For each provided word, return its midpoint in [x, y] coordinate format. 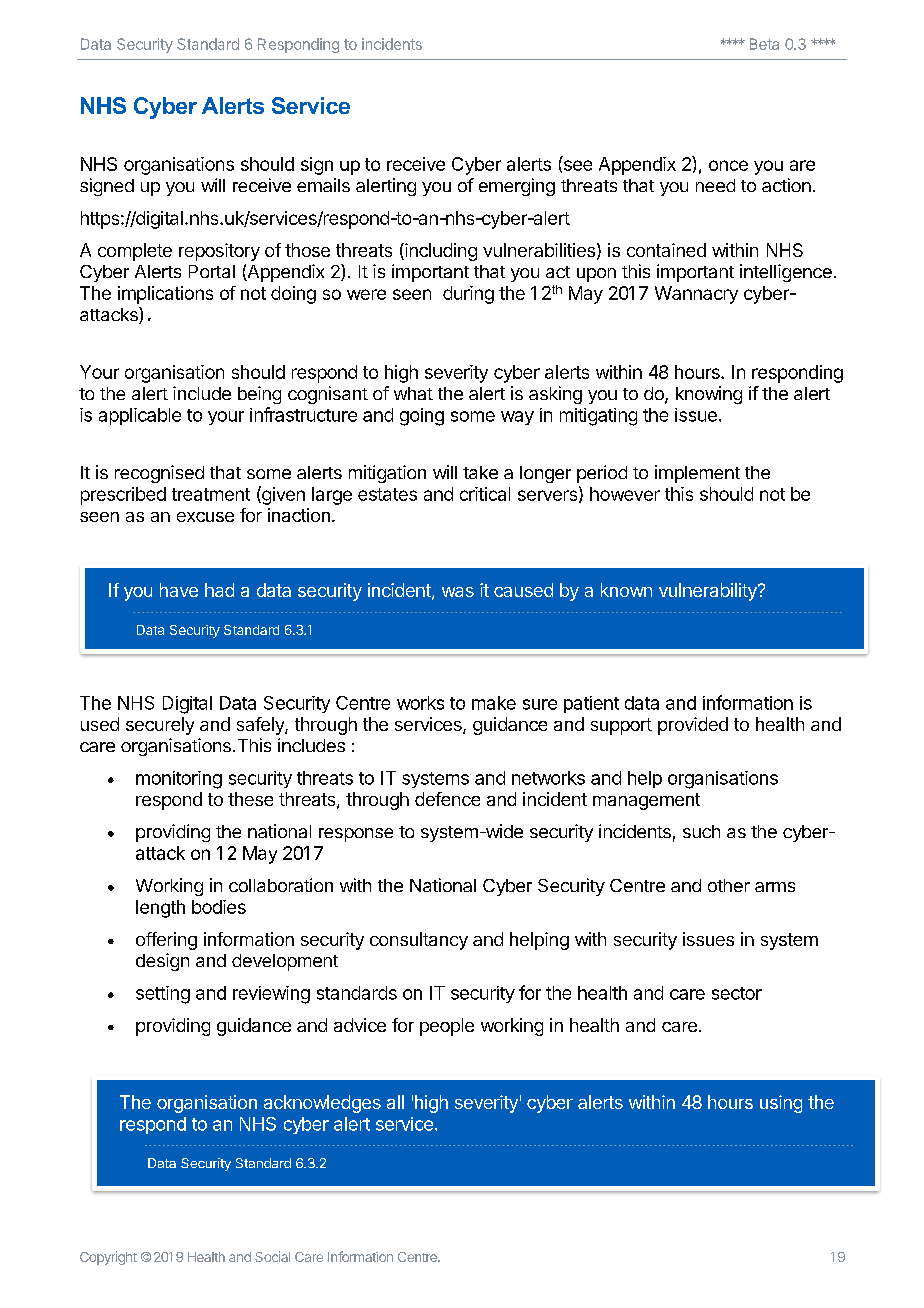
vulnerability [709, 592]
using [781, 1104]
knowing [709, 395]
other [729, 885]
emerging [517, 187]
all [395, 1102]
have [179, 590]
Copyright [108, 1258]
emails [323, 185]
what [413, 393]
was [458, 592]
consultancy [419, 941]
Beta [764, 44]
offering [166, 941]
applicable [140, 416]
